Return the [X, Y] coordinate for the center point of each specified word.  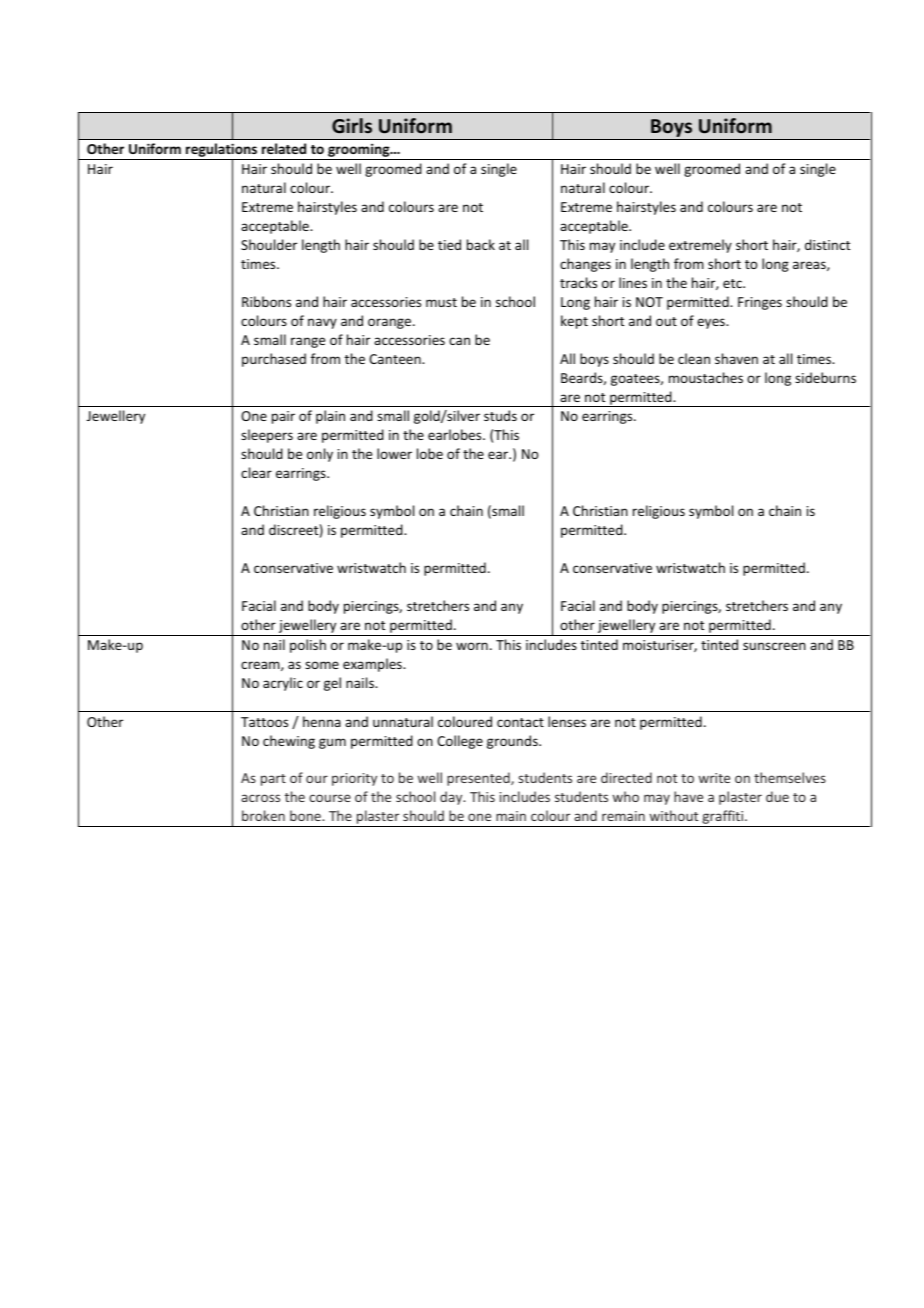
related [284, 148]
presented [479, 779]
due [777, 796]
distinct [827, 244]
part [273, 780]
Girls [352, 125]
